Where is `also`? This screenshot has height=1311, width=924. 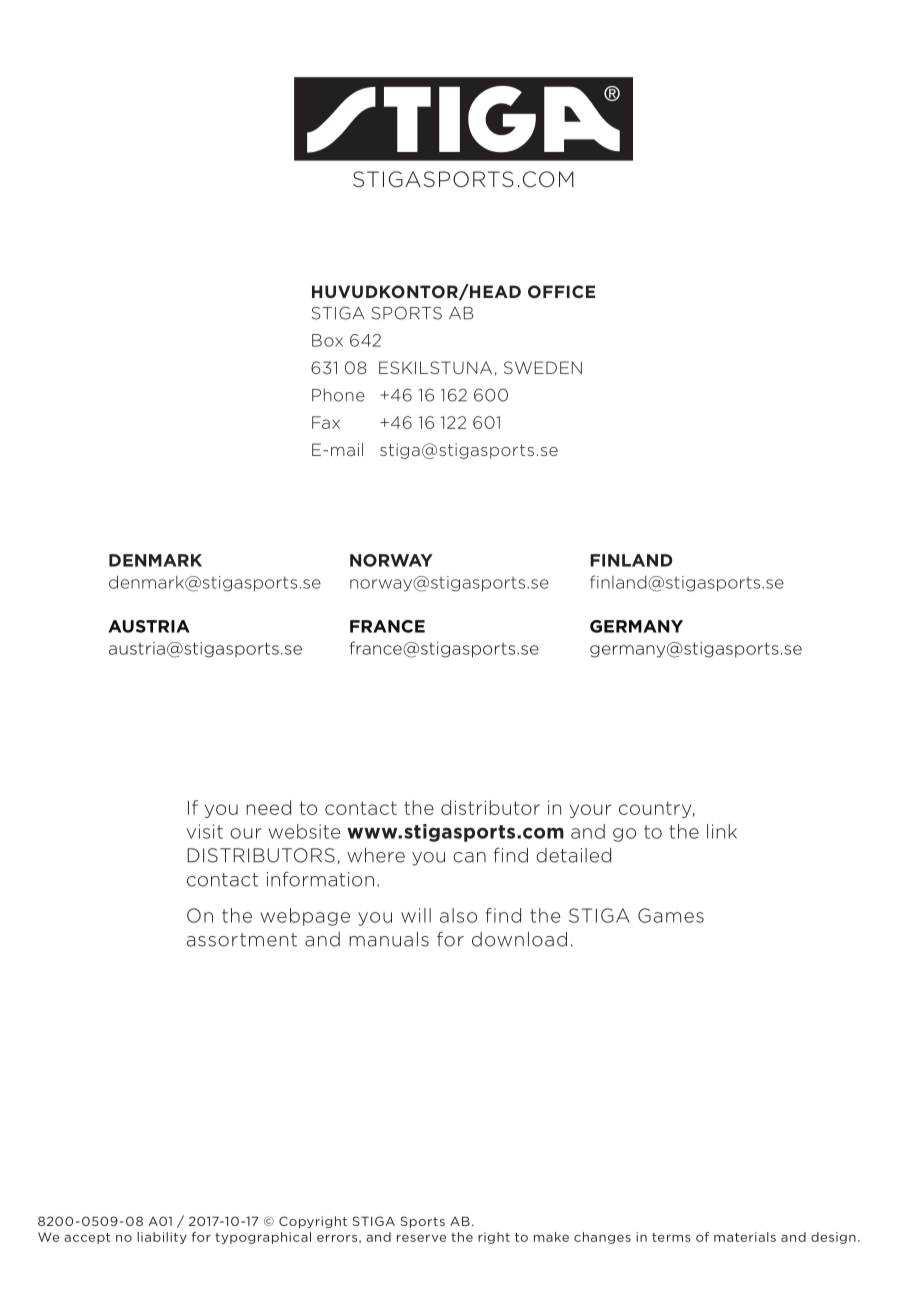 also is located at coordinates (458, 915).
